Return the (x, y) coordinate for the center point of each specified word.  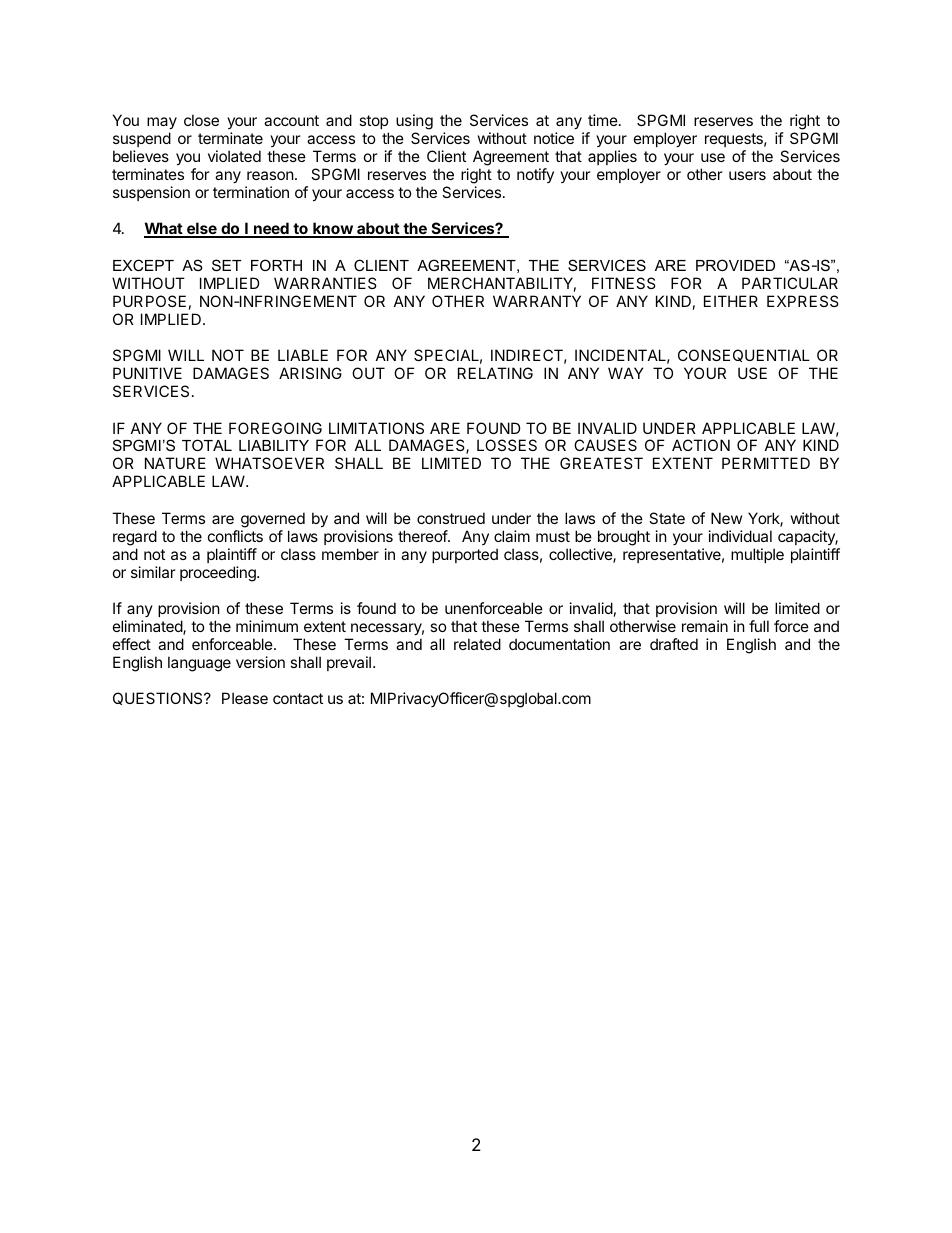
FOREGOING (275, 428)
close (201, 120)
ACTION (701, 445)
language (199, 664)
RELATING (495, 373)
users (747, 175)
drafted (674, 644)
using (414, 123)
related (477, 644)
